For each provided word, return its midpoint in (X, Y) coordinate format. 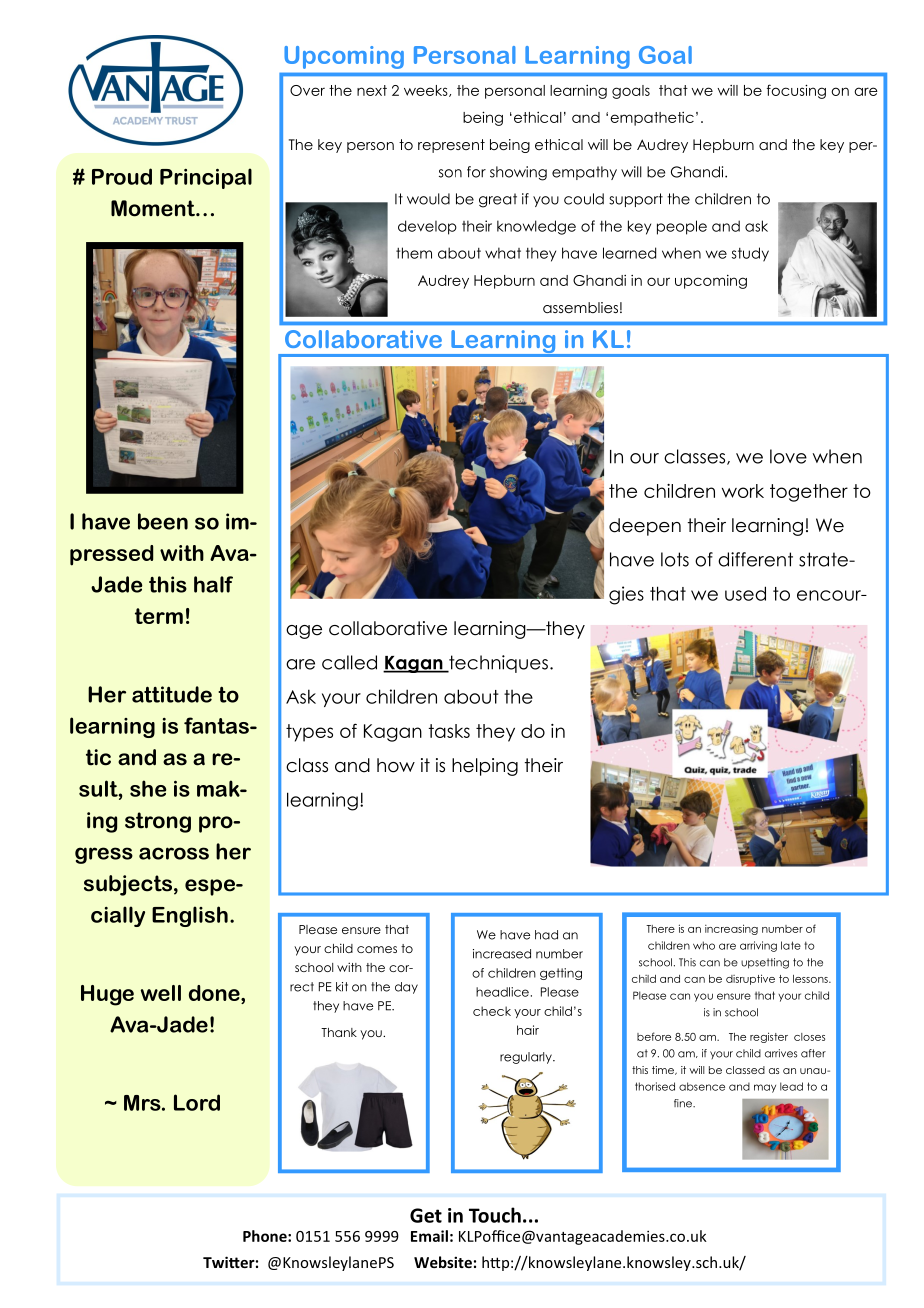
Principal (206, 178)
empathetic (652, 119)
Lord (197, 1102)
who (704, 945)
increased (502, 954)
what (503, 253)
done (215, 993)
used (745, 593)
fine (684, 1103)
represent (451, 146)
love (788, 456)
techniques (497, 664)
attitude (172, 694)
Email (429, 1236)
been (163, 521)
